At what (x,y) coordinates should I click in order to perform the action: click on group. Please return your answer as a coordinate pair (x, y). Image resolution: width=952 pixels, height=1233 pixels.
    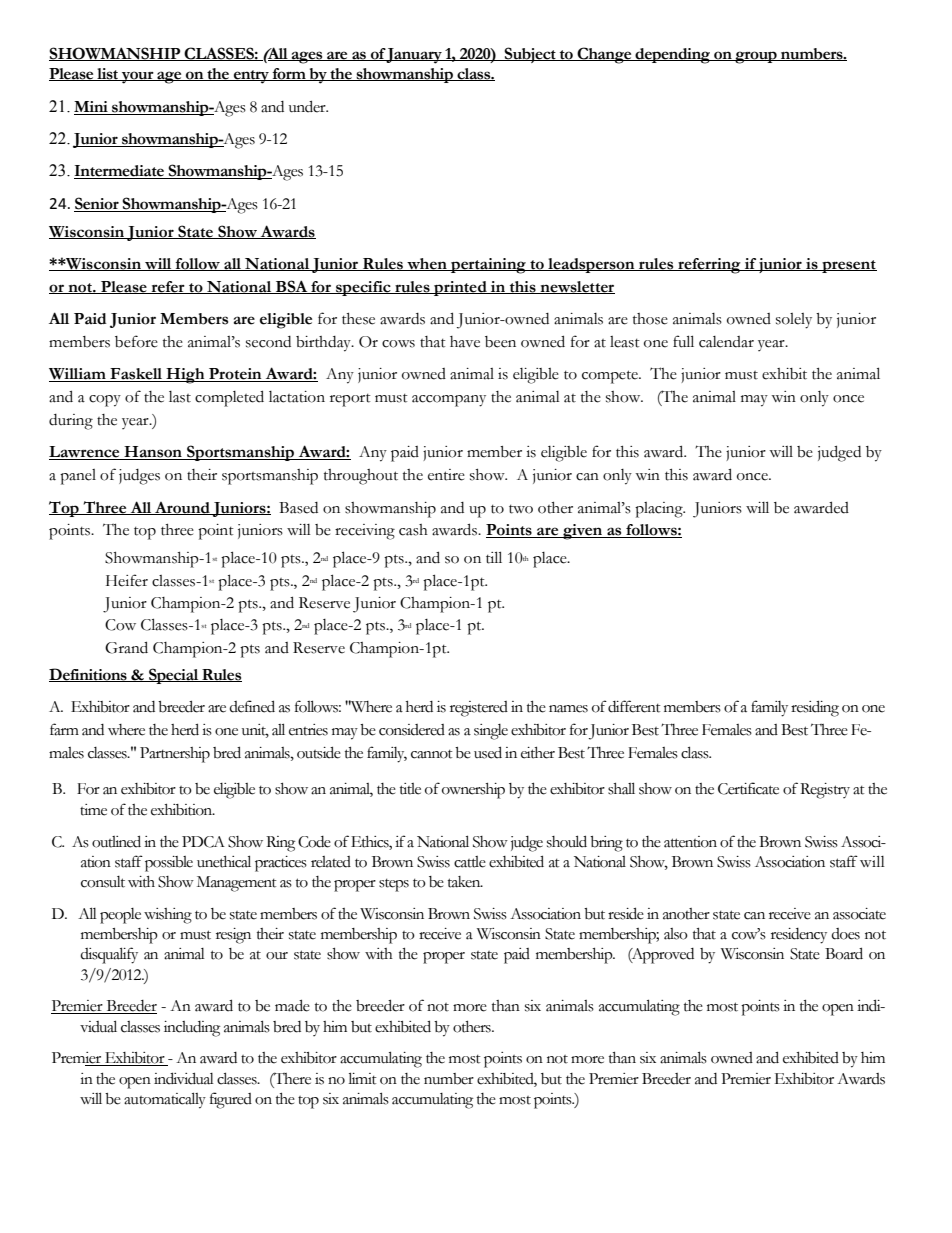
    Looking at the image, I should click on (756, 57).
